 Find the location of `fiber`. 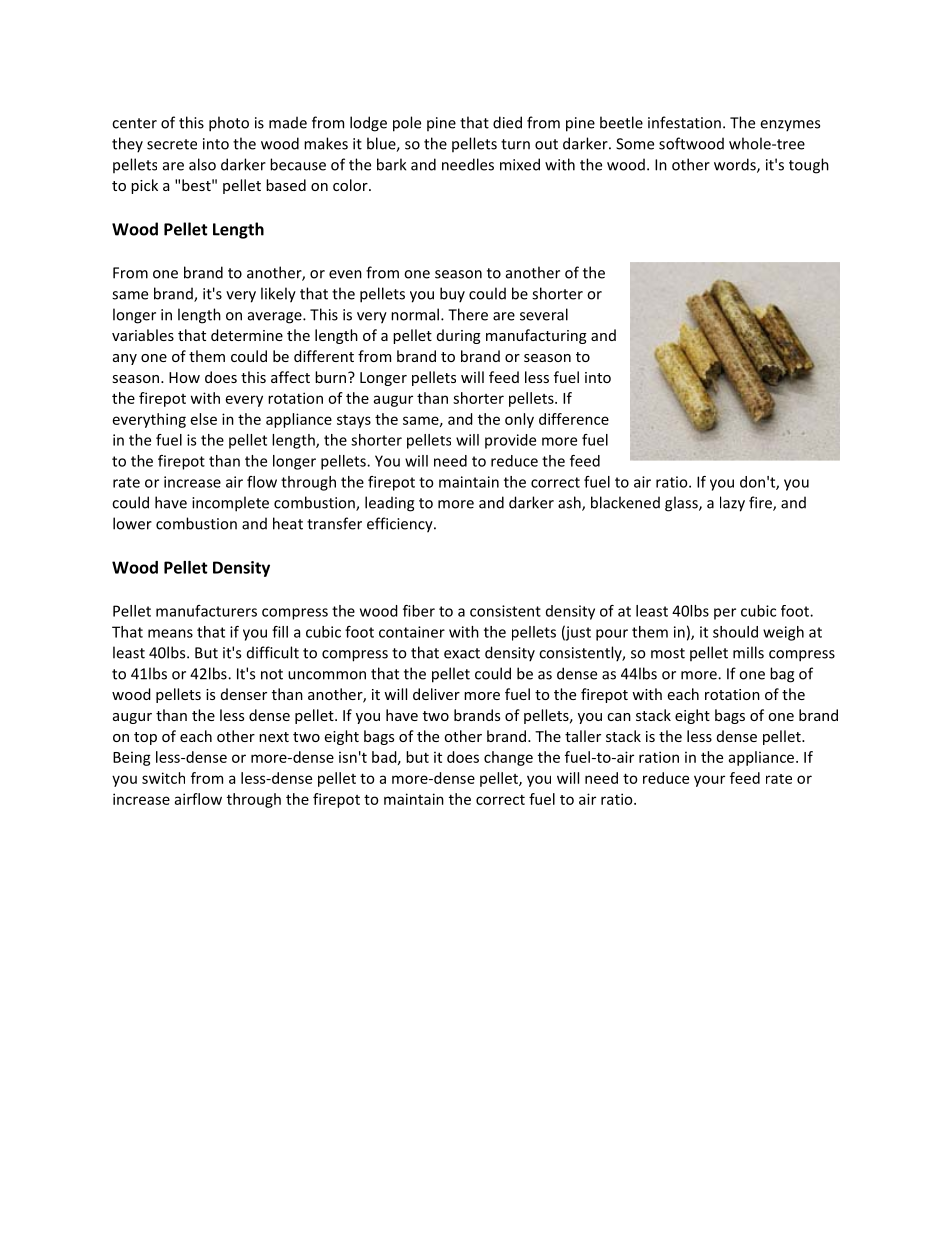

fiber is located at coordinates (419, 611).
